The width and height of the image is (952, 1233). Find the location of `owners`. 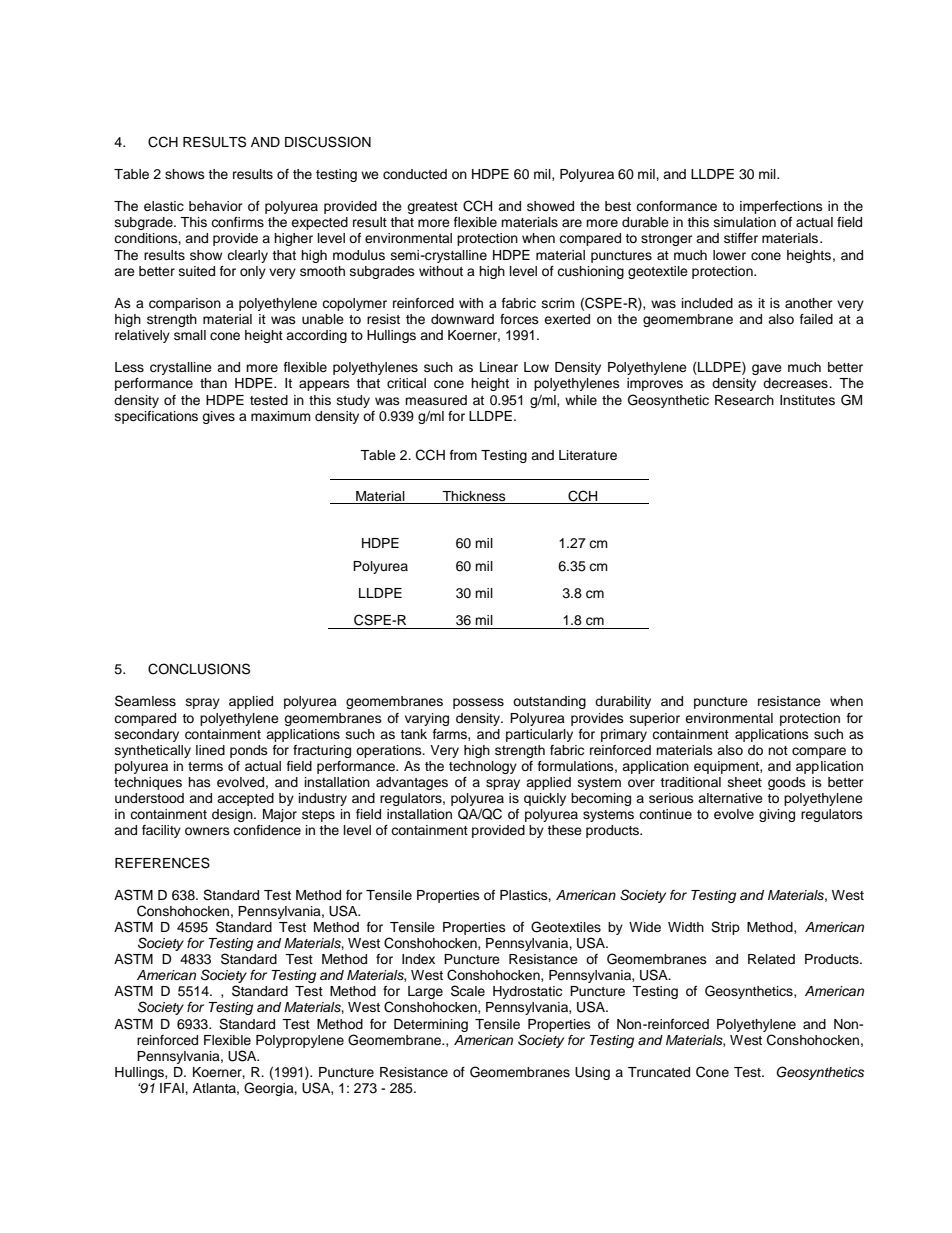

owners is located at coordinates (207, 831).
